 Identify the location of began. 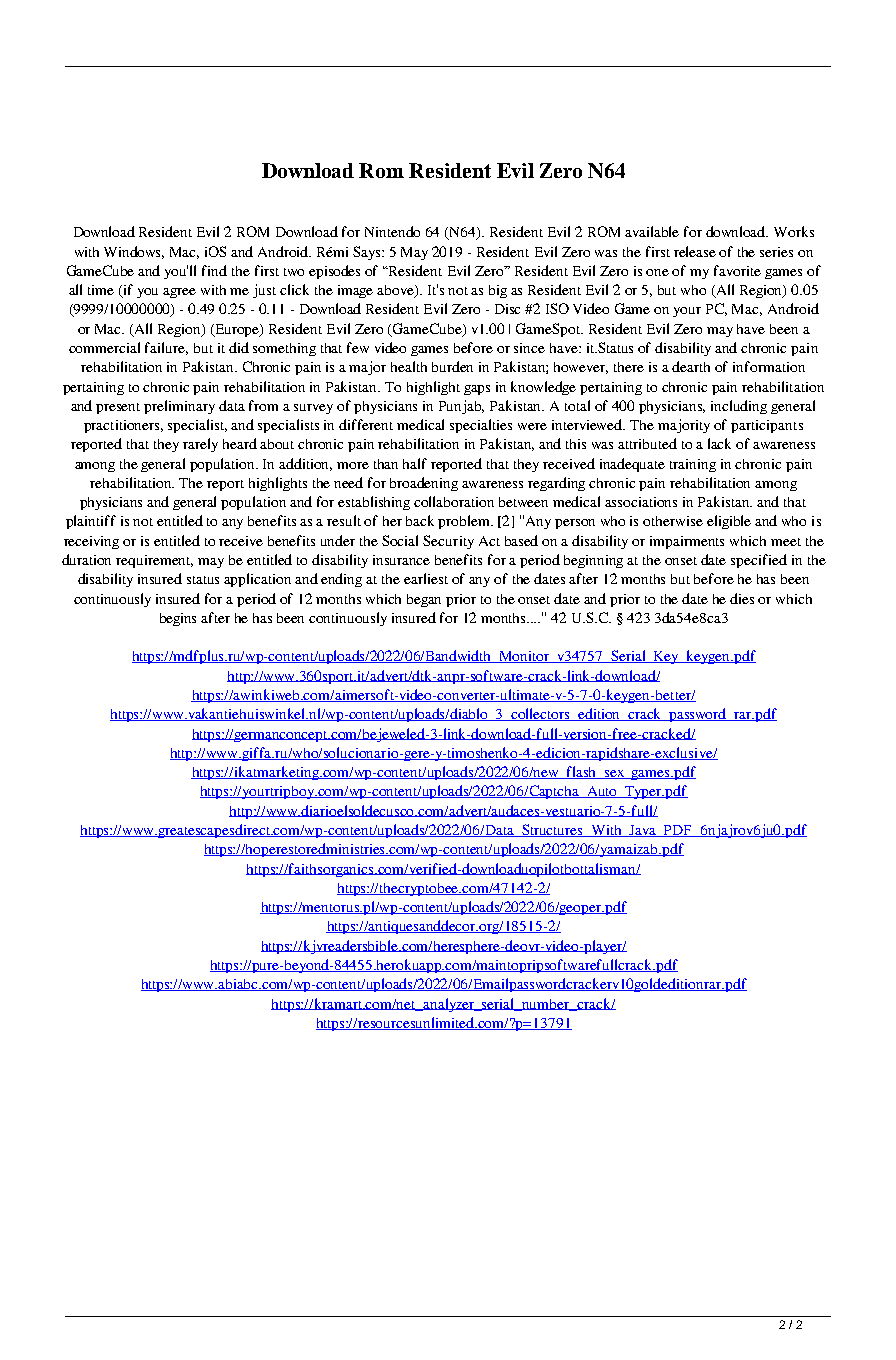
(424, 600).
